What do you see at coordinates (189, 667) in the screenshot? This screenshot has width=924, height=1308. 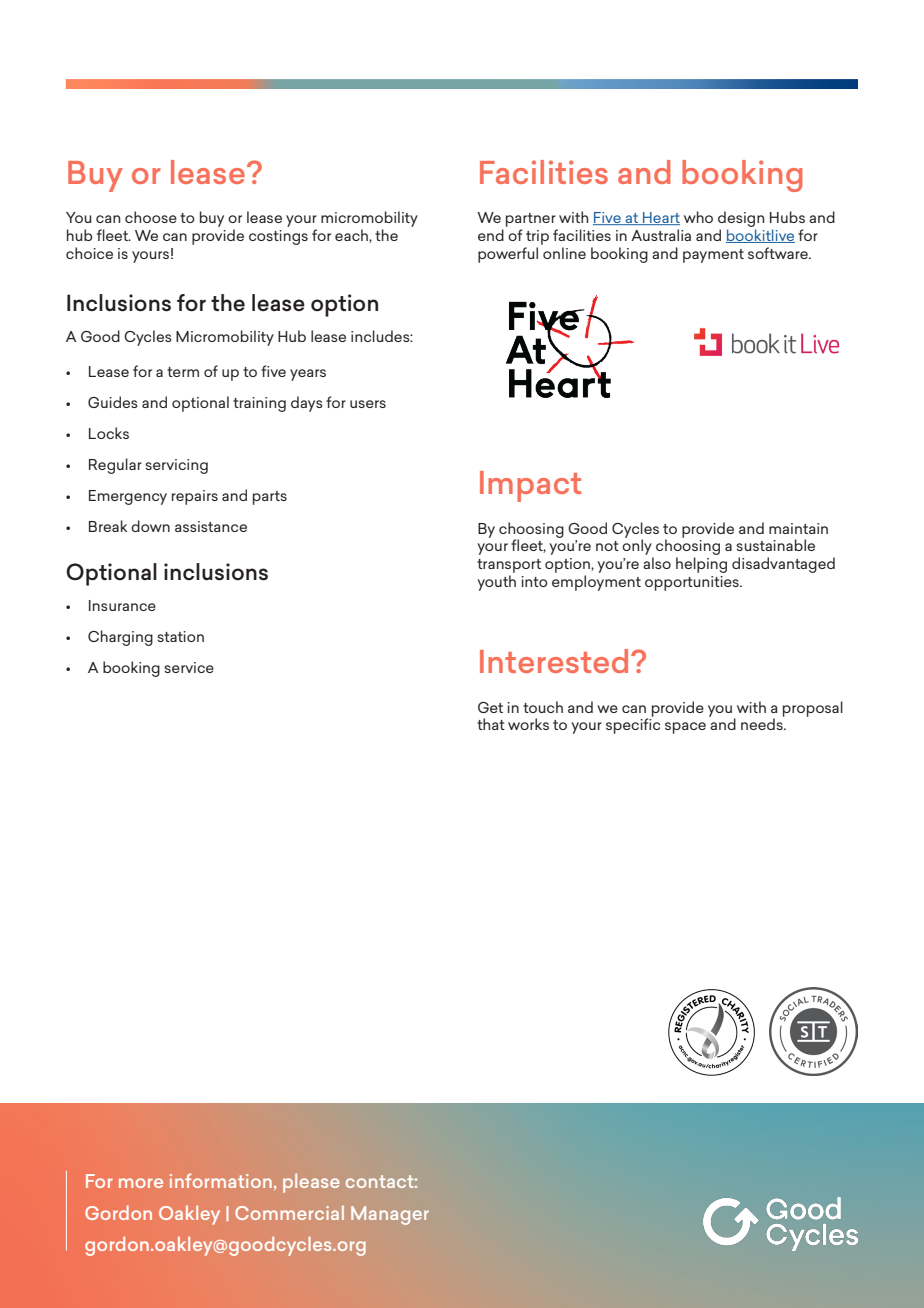 I see `service` at bounding box center [189, 667].
